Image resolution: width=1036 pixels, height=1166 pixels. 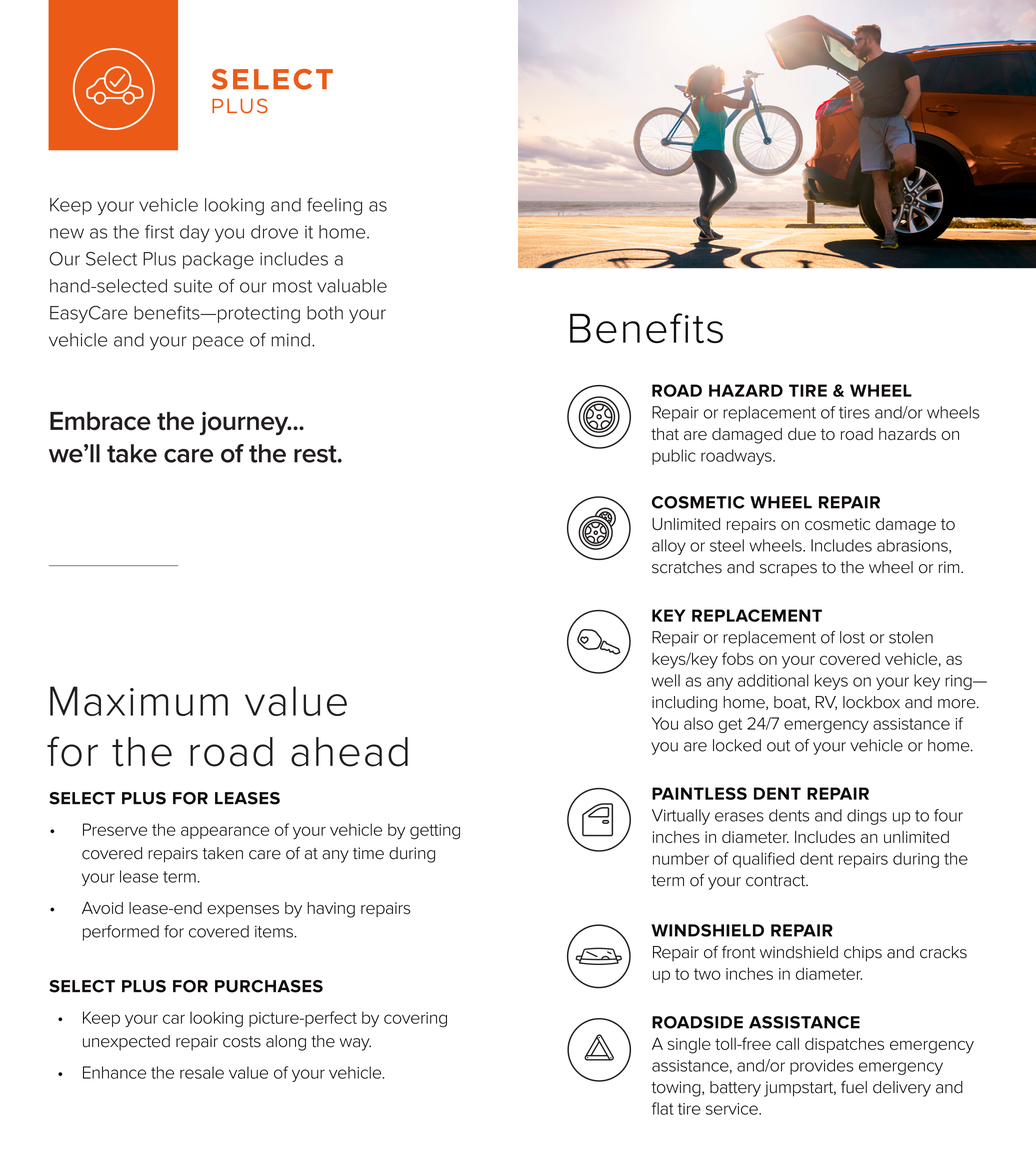 What do you see at coordinates (316, 454) in the document?
I see `rest` at bounding box center [316, 454].
